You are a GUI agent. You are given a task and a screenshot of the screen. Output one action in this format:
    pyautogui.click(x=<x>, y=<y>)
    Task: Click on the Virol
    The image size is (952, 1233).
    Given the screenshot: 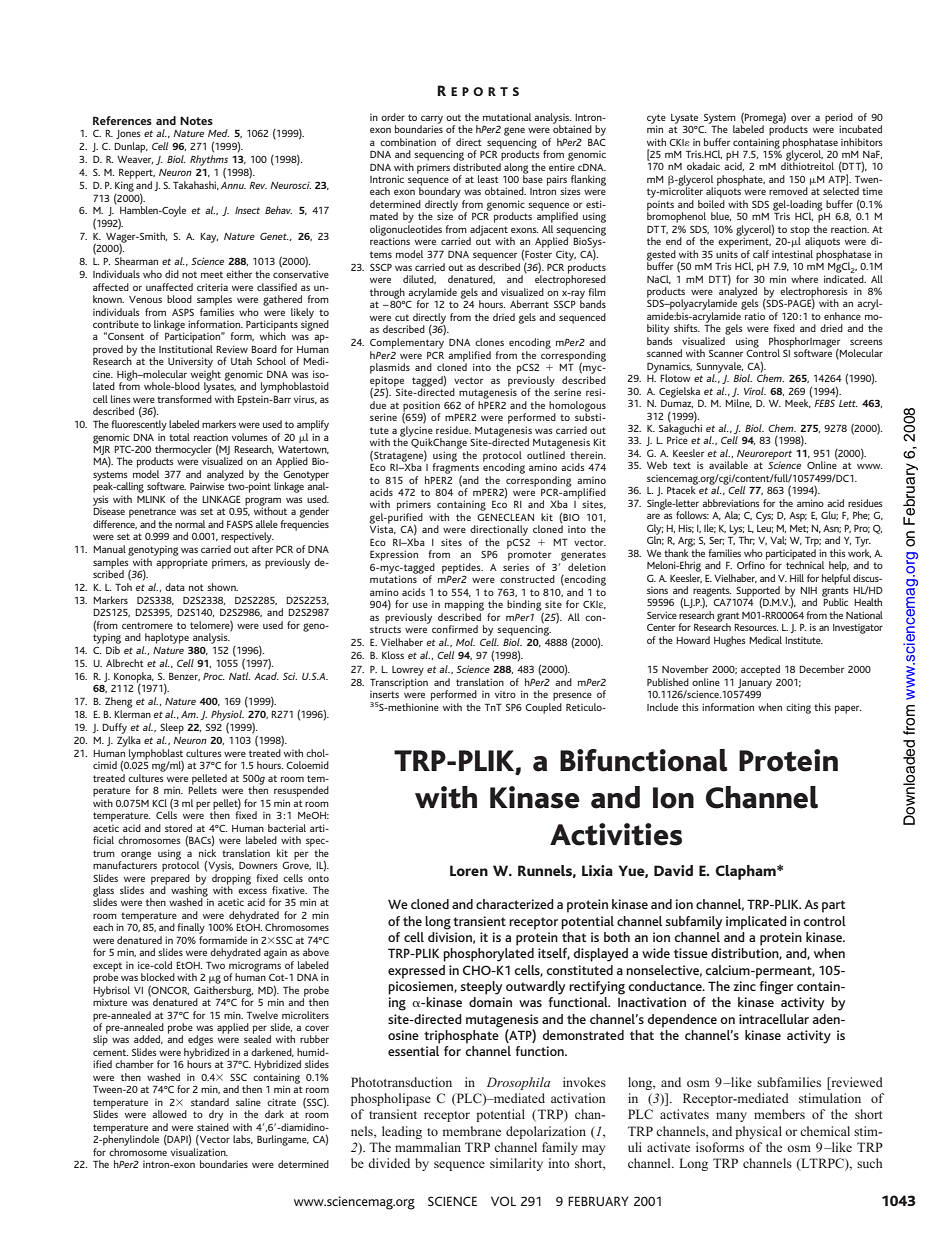 What is the action you would take?
    pyautogui.click(x=755, y=391)
